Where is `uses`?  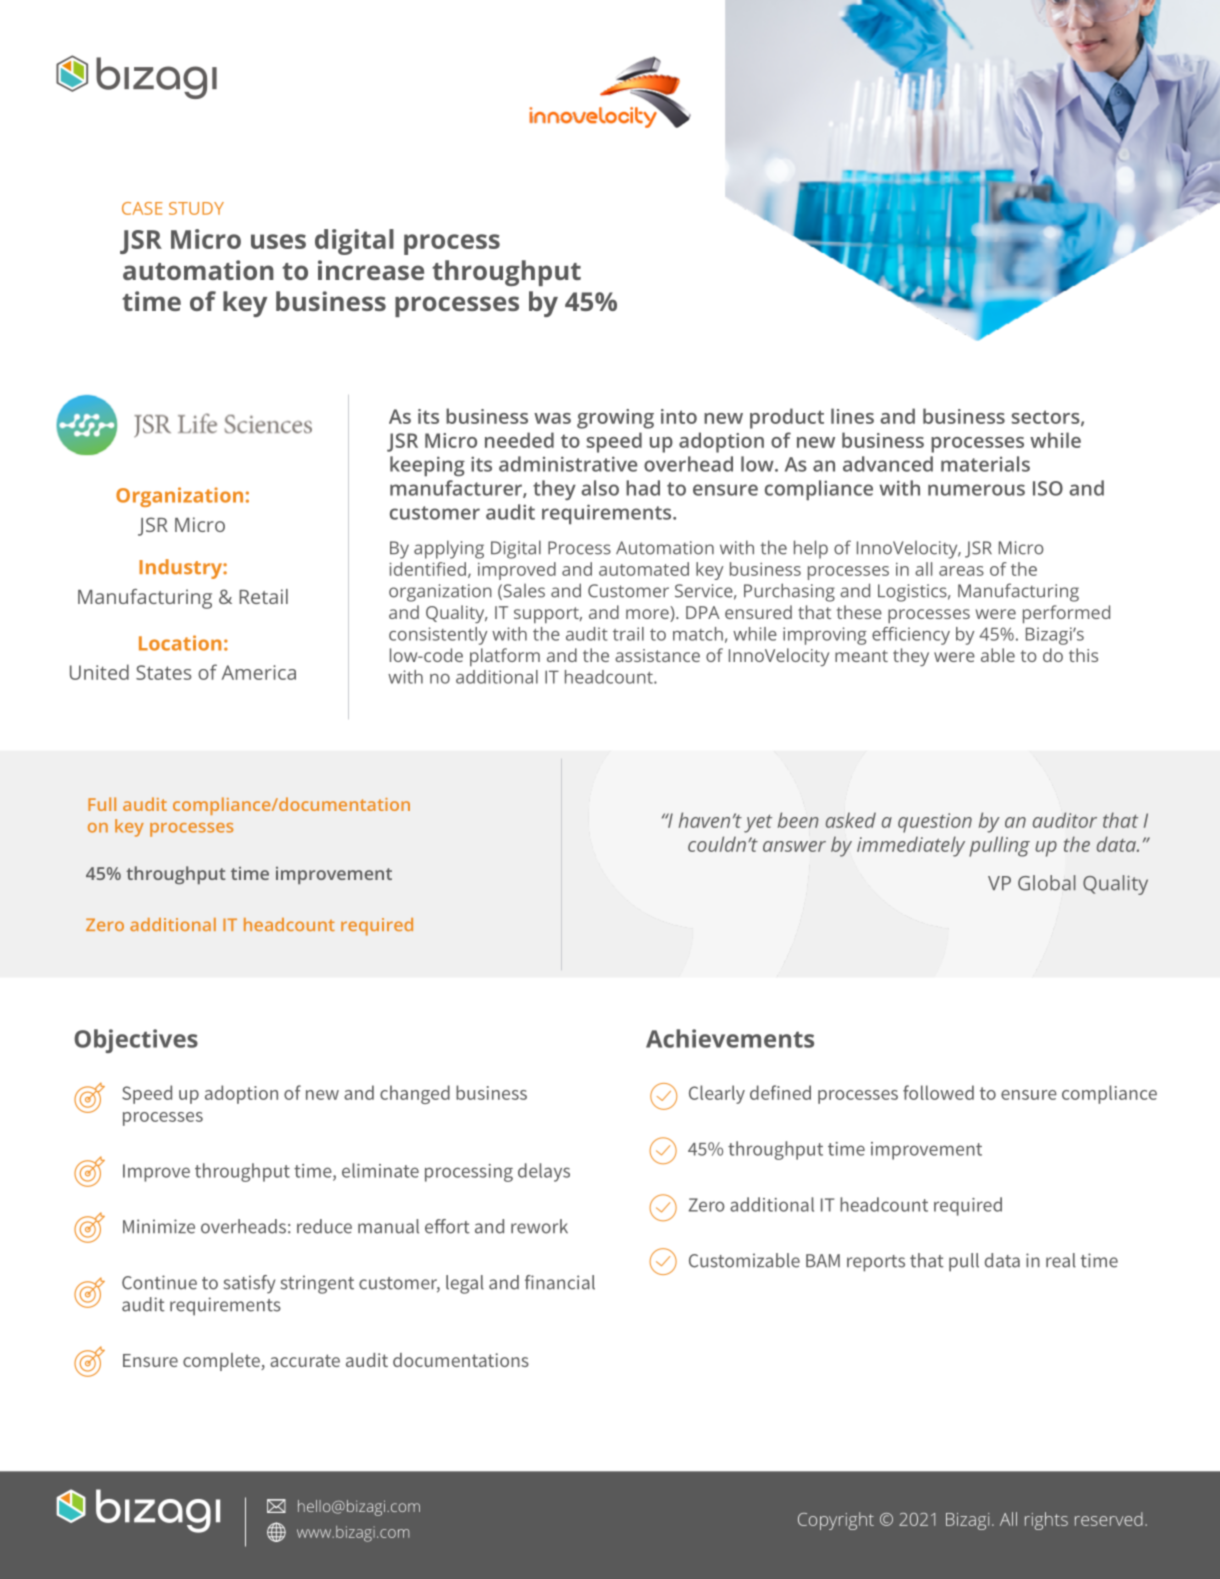
uses is located at coordinates (278, 241).
